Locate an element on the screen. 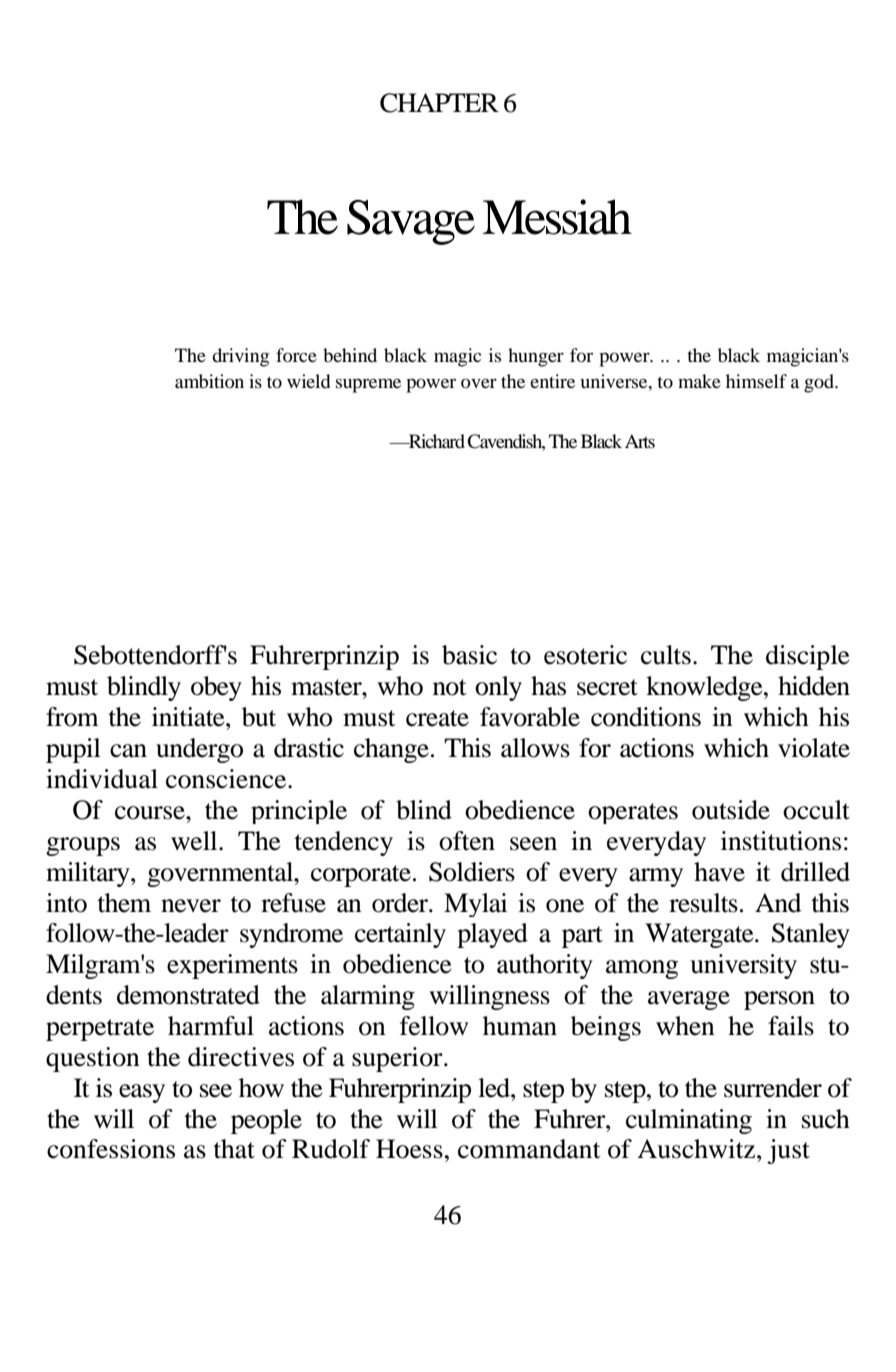 The width and height of the screenshot is (896, 1372). CHAPTER is located at coordinates (439, 103).
